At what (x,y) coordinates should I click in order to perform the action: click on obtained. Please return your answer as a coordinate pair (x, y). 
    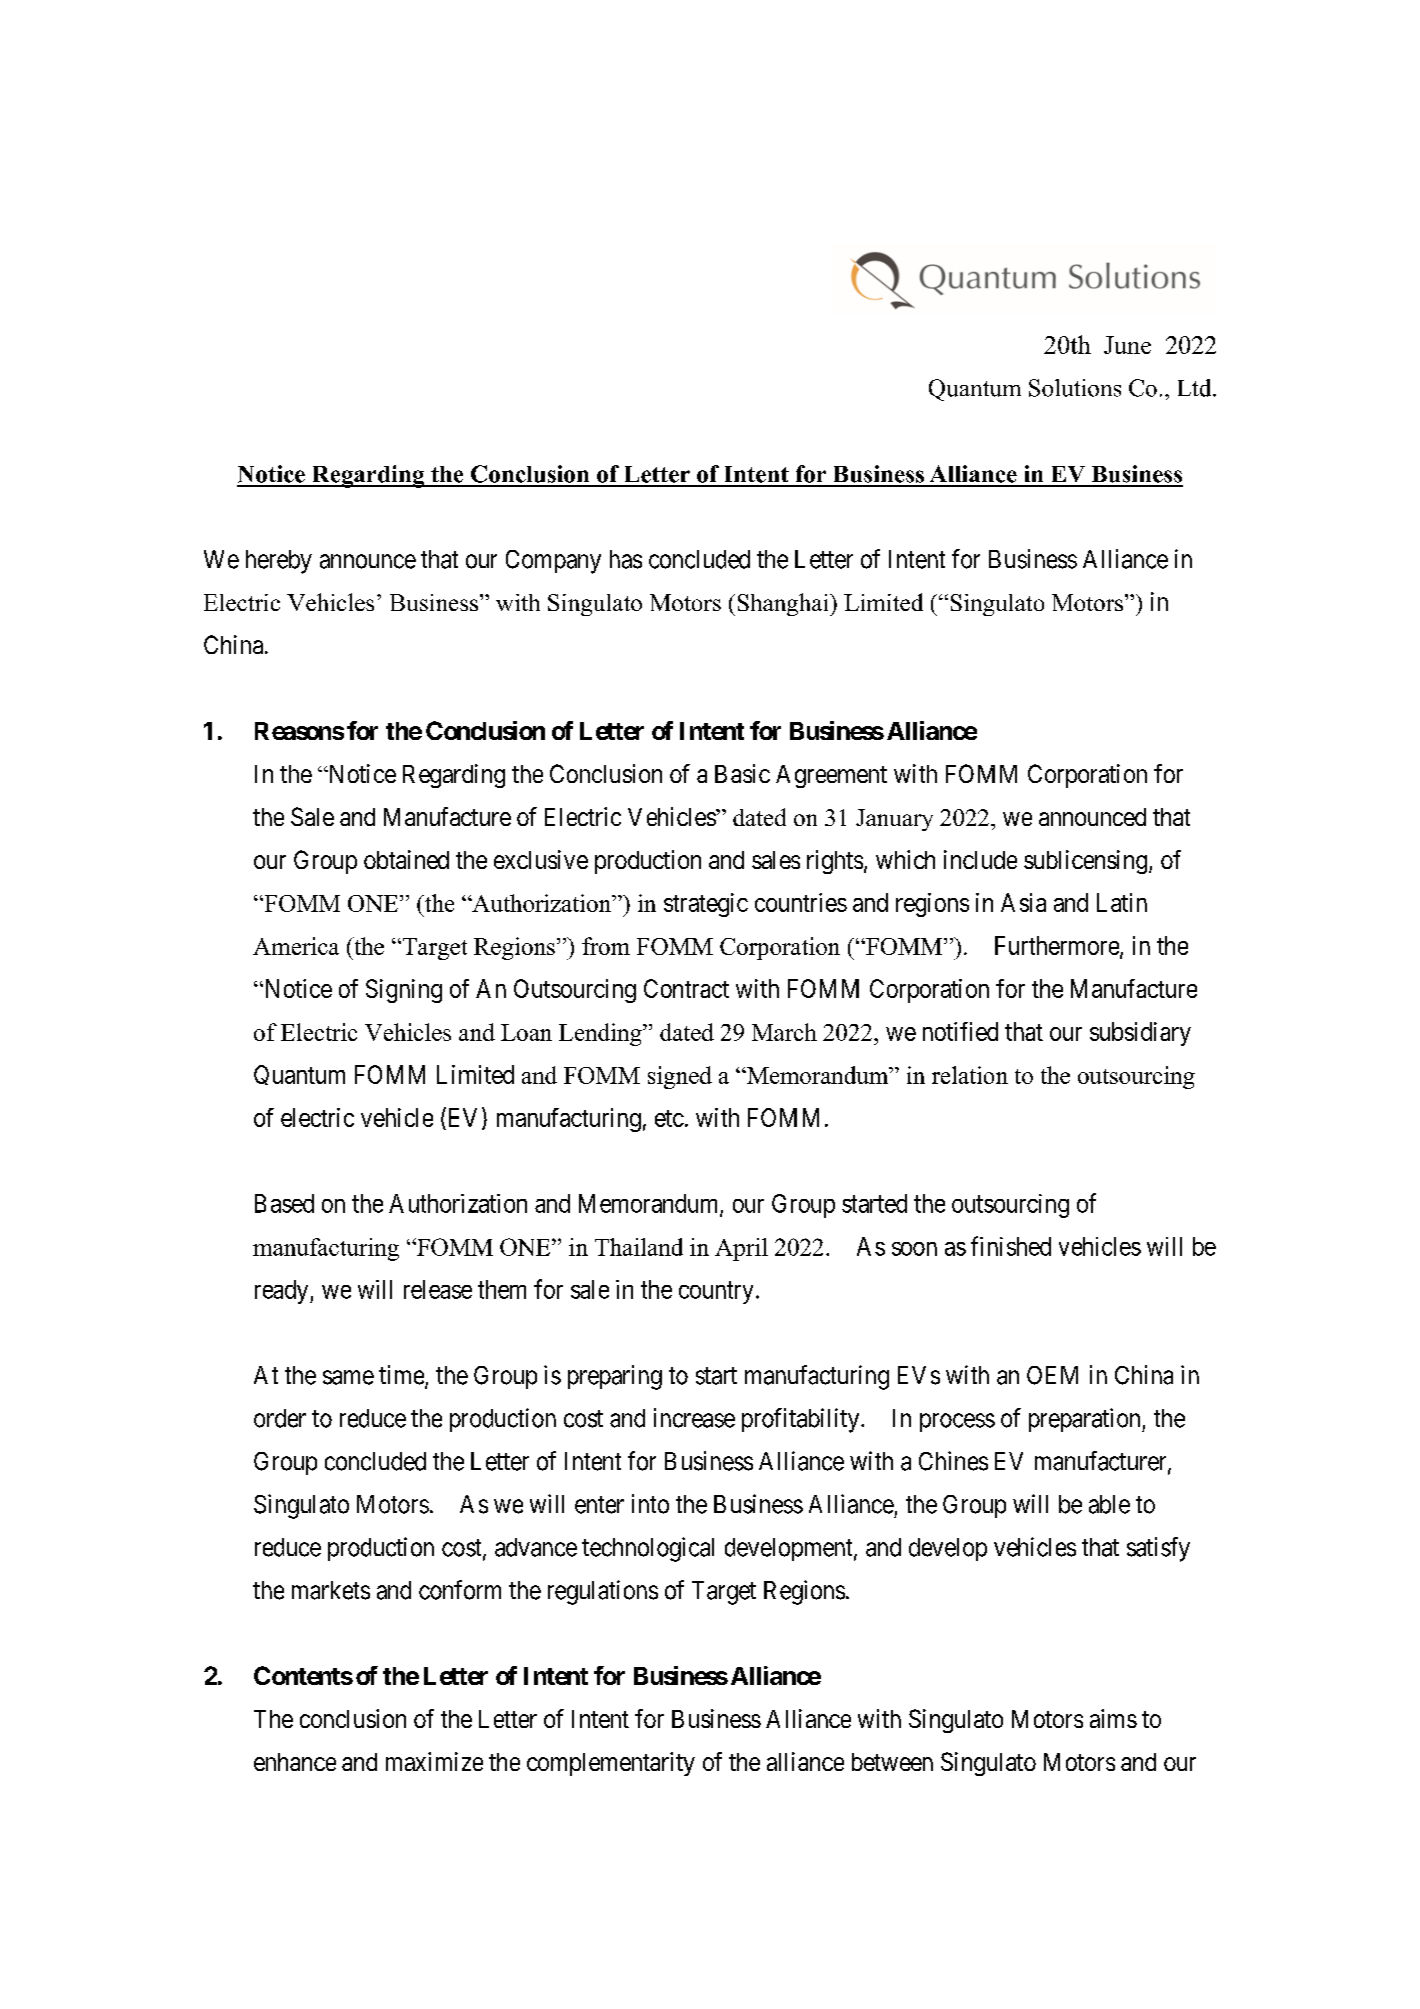
    Looking at the image, I should click on (406, 859).
